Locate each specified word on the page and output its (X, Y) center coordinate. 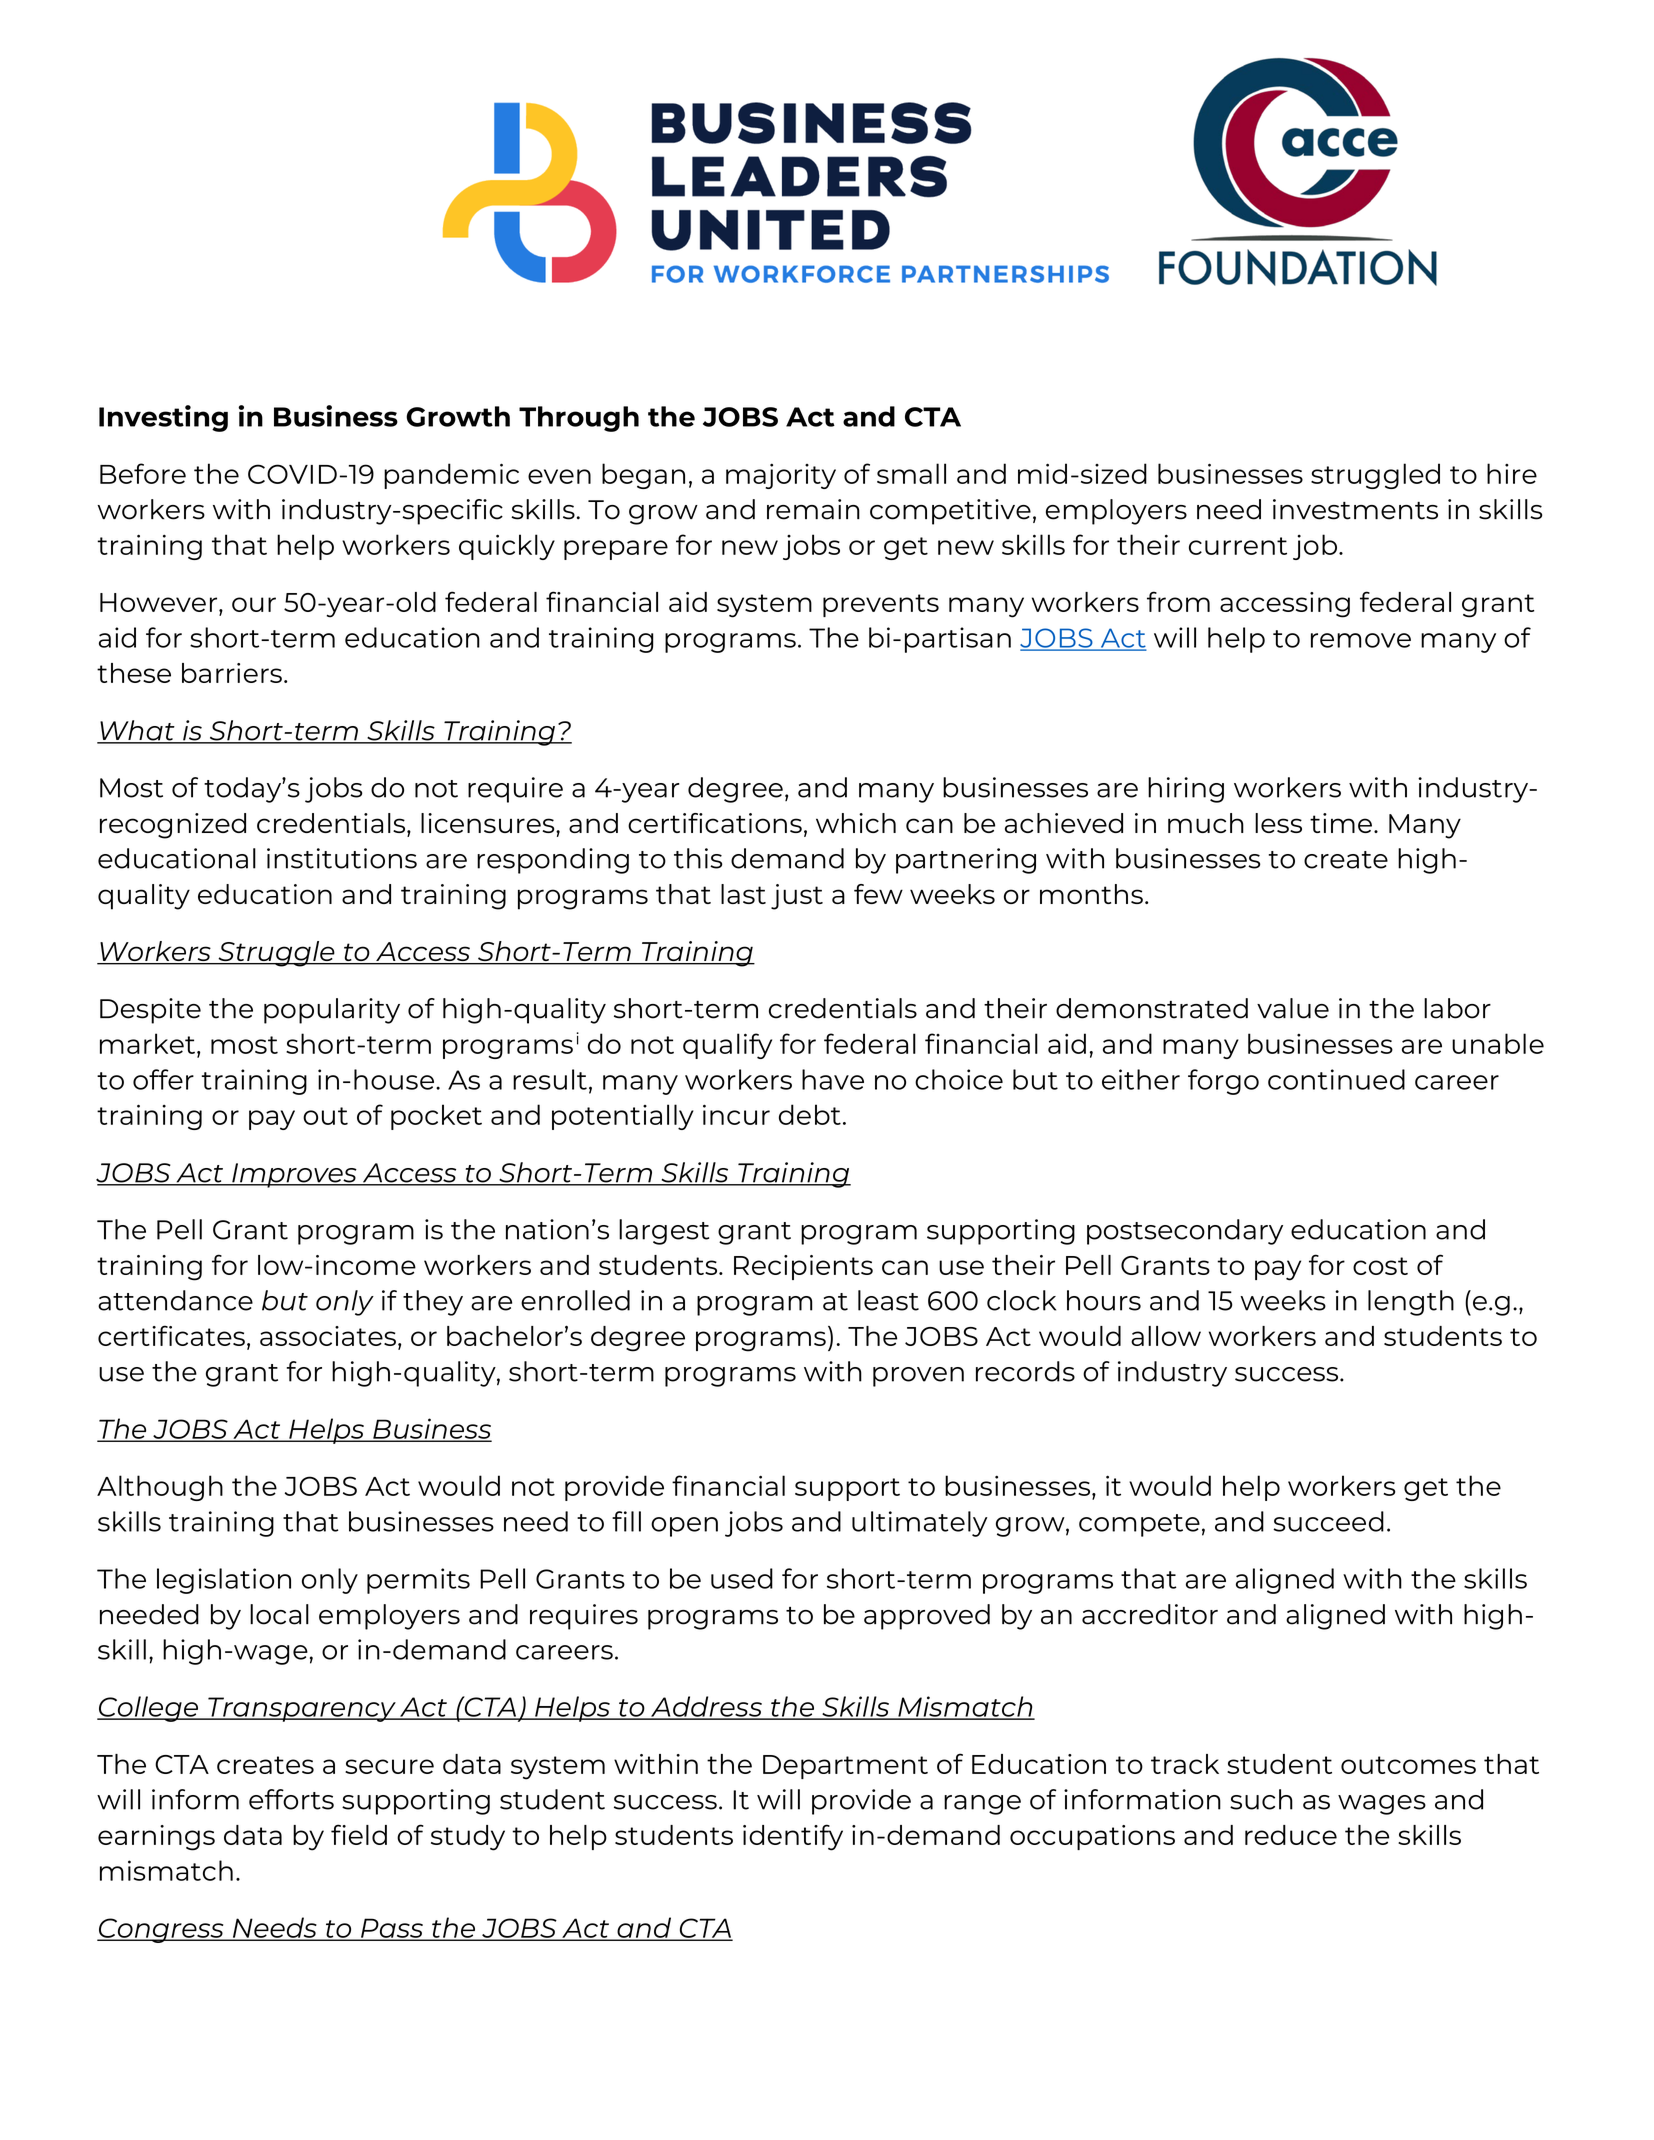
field (359, 1834)
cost (1380, 1266)
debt (810, 1114)
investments (1355, 509)
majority (781, 476)
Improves (294, 1175)
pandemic (451, 476)
